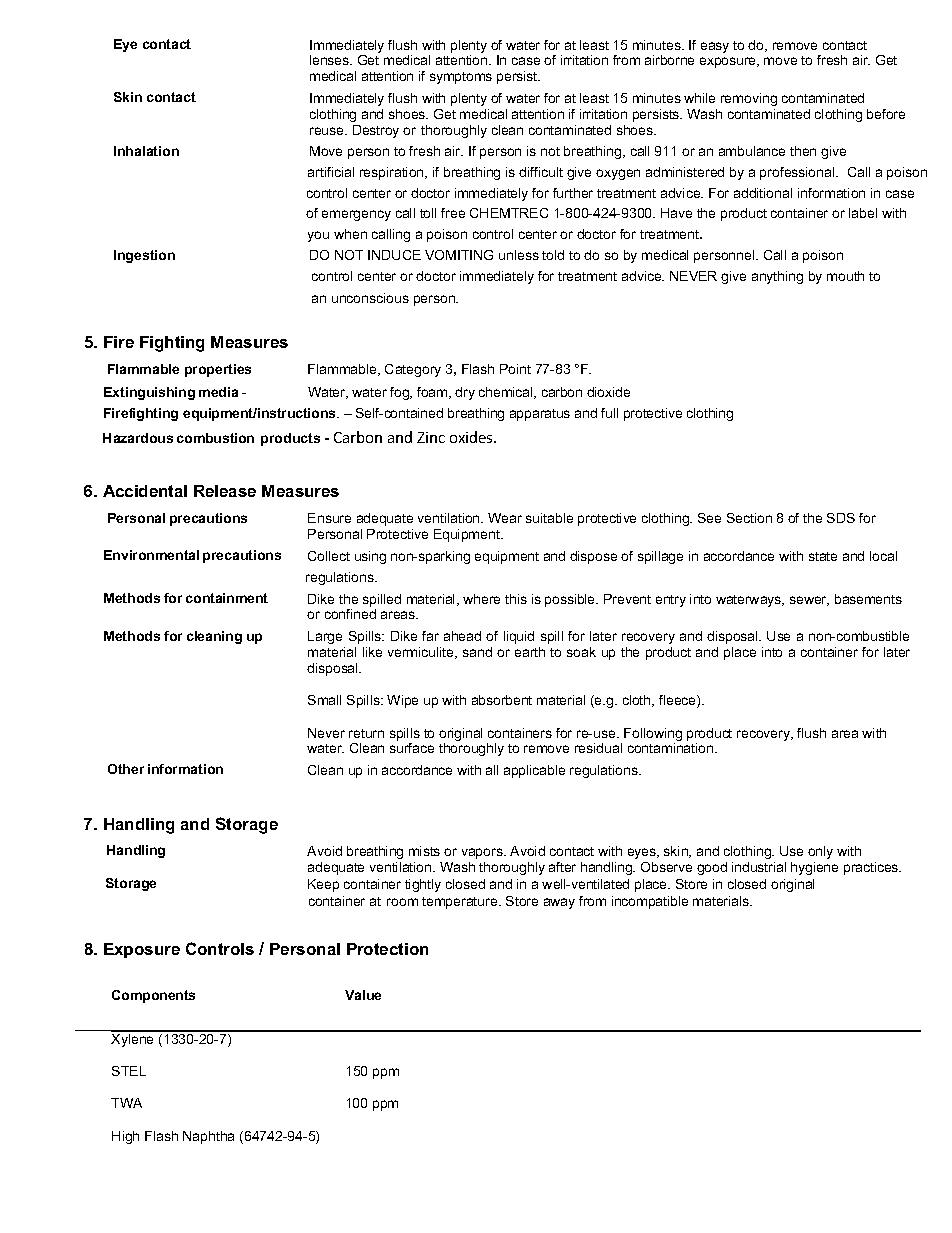 This screenshot has height=1233, width=952. I want to click on properties, so click(218, 370).
